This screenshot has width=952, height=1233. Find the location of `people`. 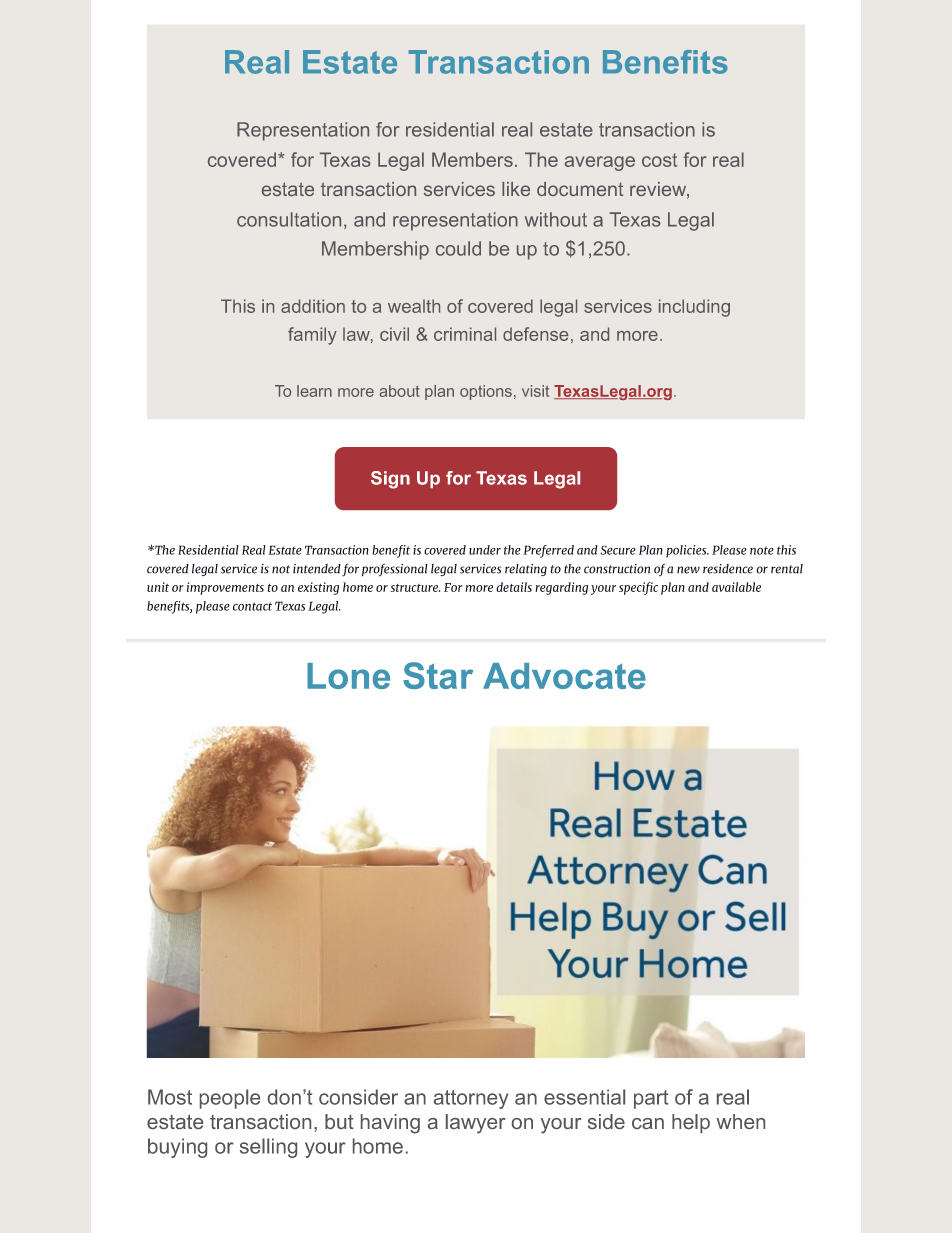

people is located at coordinates (230, 1099).
